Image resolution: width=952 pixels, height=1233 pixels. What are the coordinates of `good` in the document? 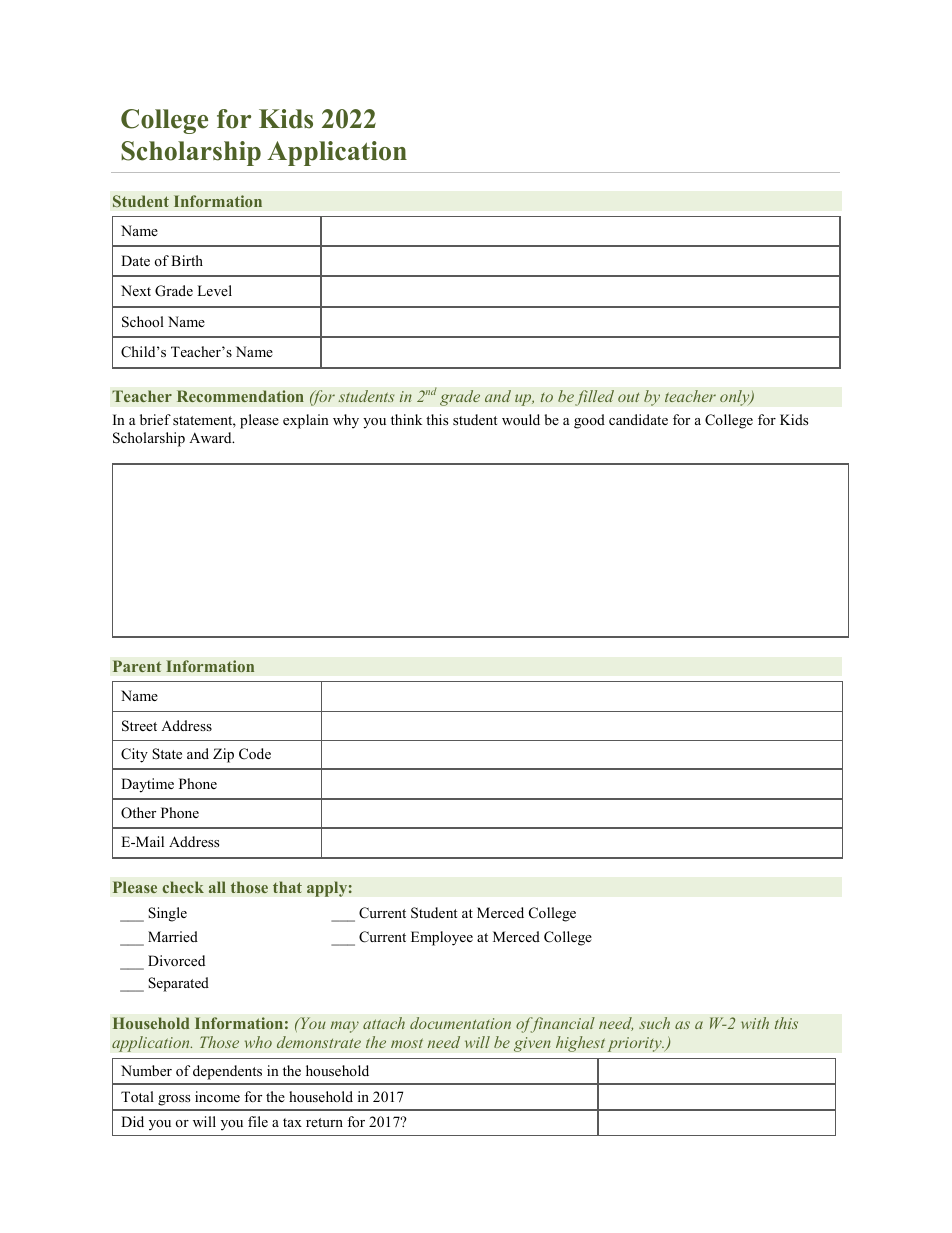 It's located at (589, 421).
